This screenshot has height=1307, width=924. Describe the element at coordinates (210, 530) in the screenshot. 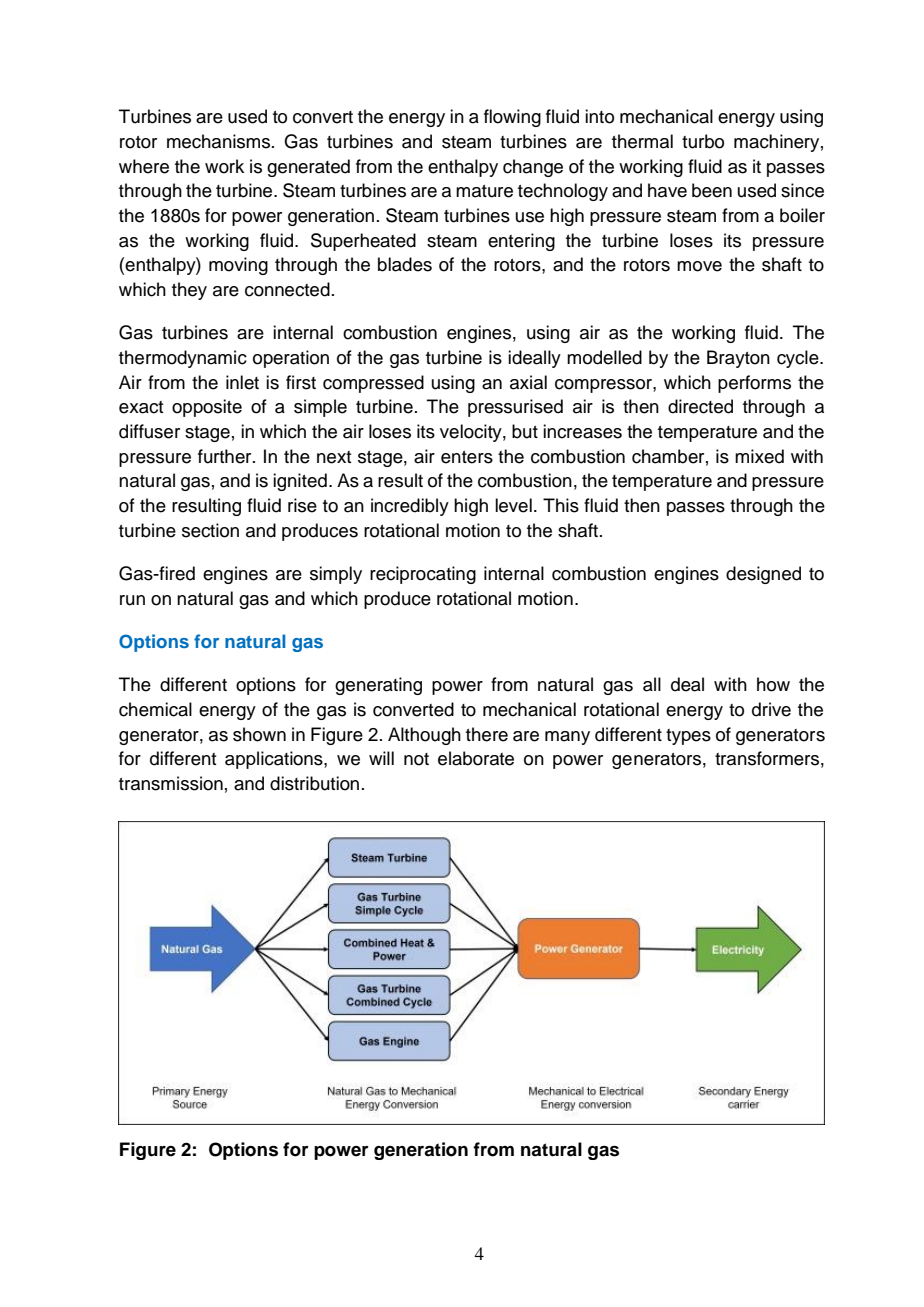

I see `section` at that location.
